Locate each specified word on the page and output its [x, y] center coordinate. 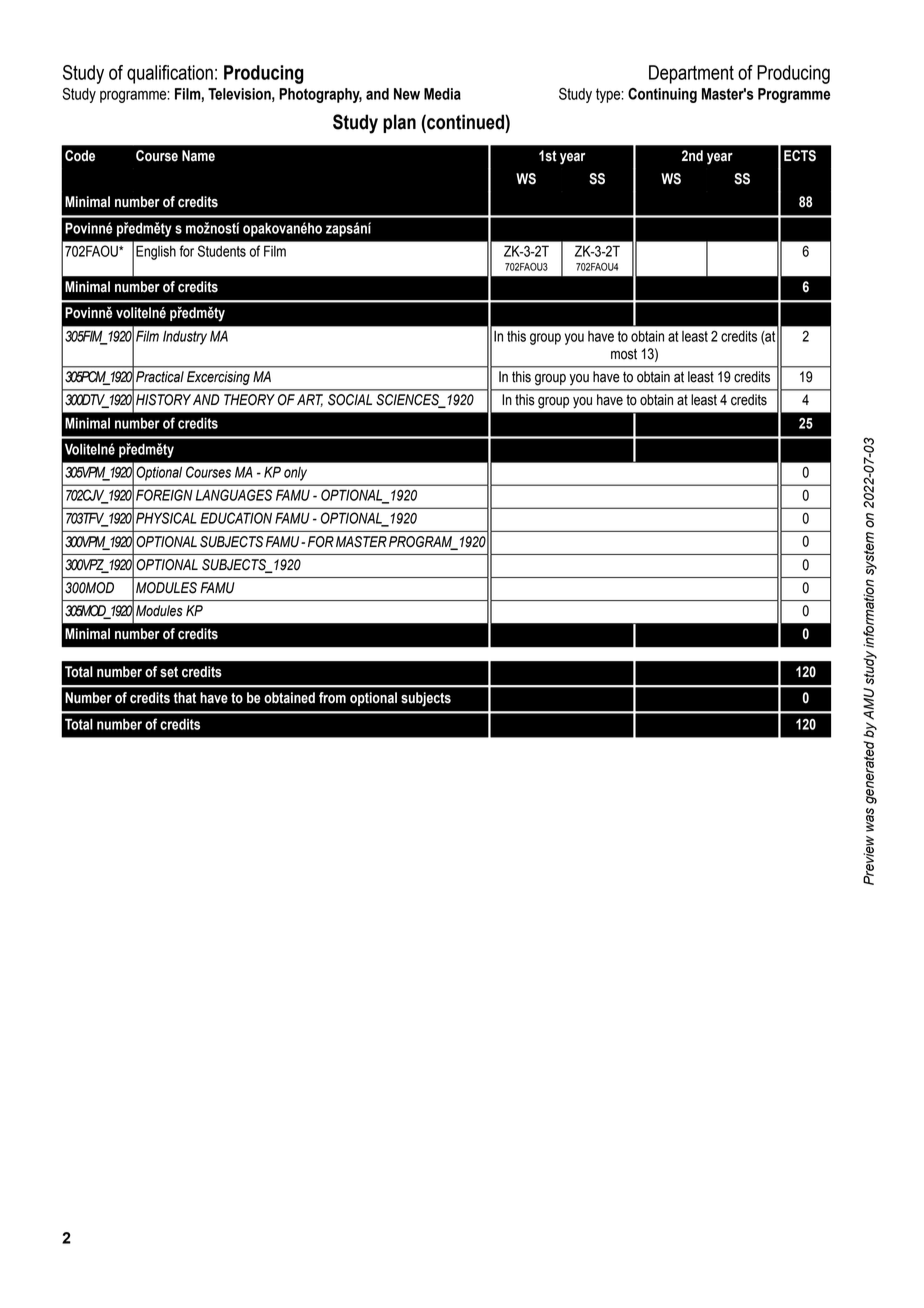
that [185, 698]
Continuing [662, 95]
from [332, 698]
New [407, 94]
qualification [170, 74]
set [169, 672]
